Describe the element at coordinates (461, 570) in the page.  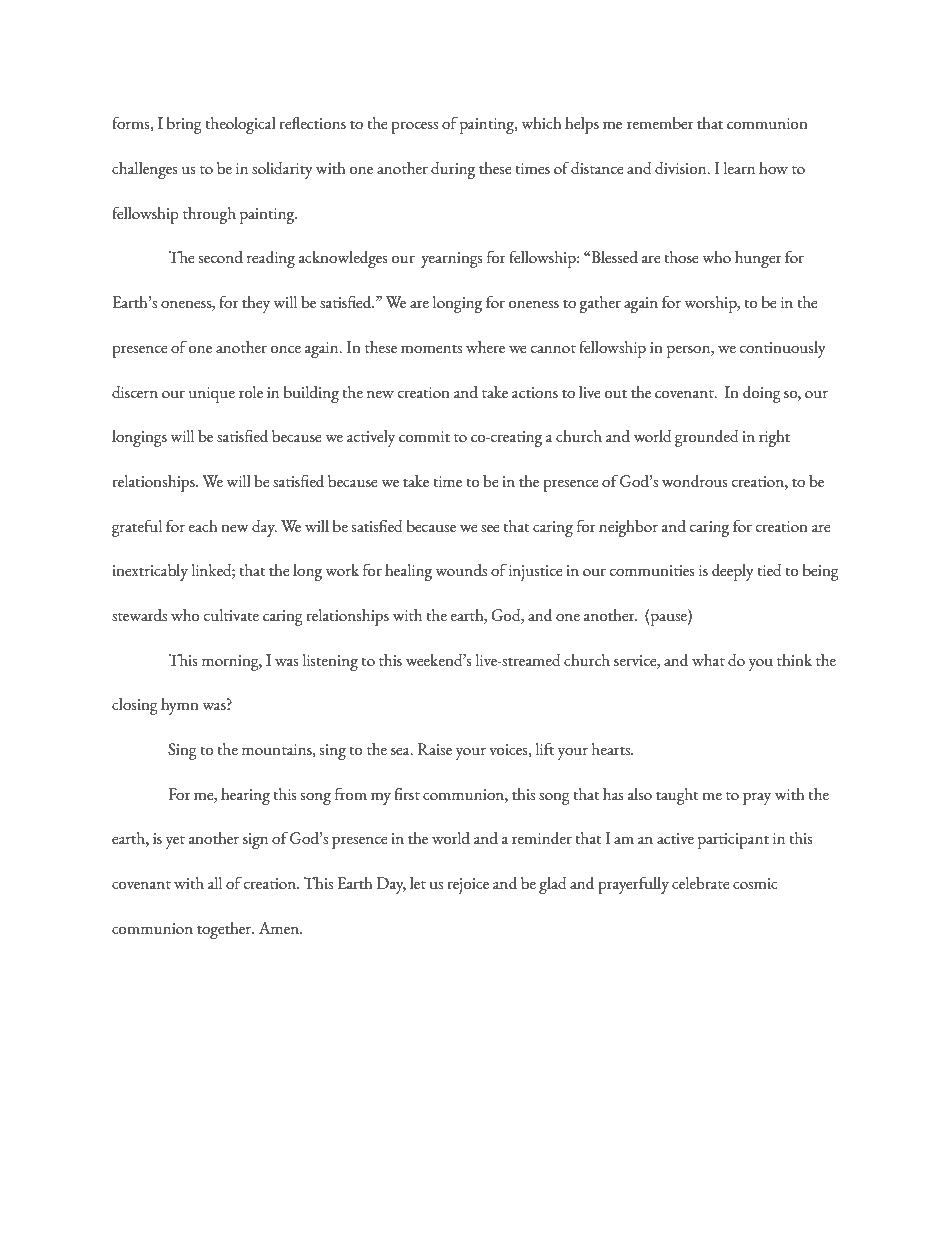
I see `wounds` at that location.
